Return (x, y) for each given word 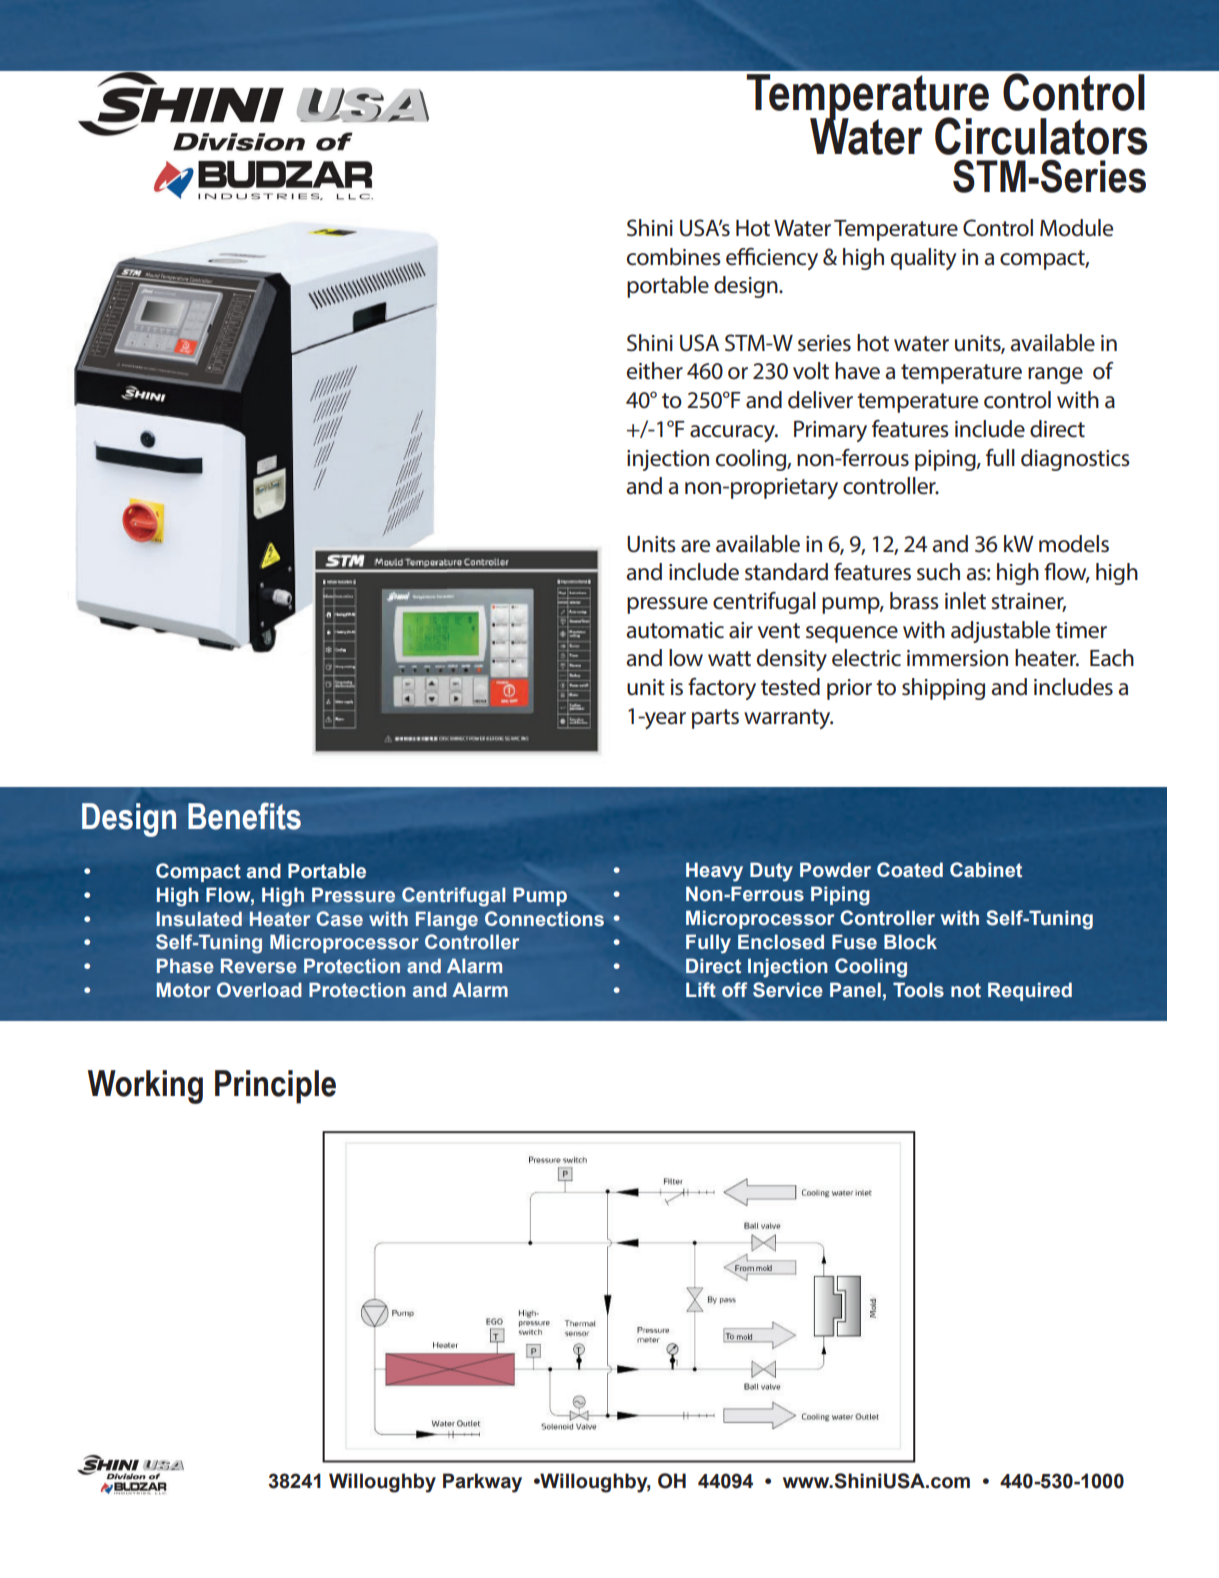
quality (923, 259)
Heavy (714, 872)
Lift (701, 990)
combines (674, 257)
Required (1030, 991)
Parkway (482, 1483)
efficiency (772, 259)
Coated (910, 870)
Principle (275, 1087)
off (734, 990)
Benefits (244, 816)
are (695, 546)
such (938, 572)
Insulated (199, 919)
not (966, 990)
